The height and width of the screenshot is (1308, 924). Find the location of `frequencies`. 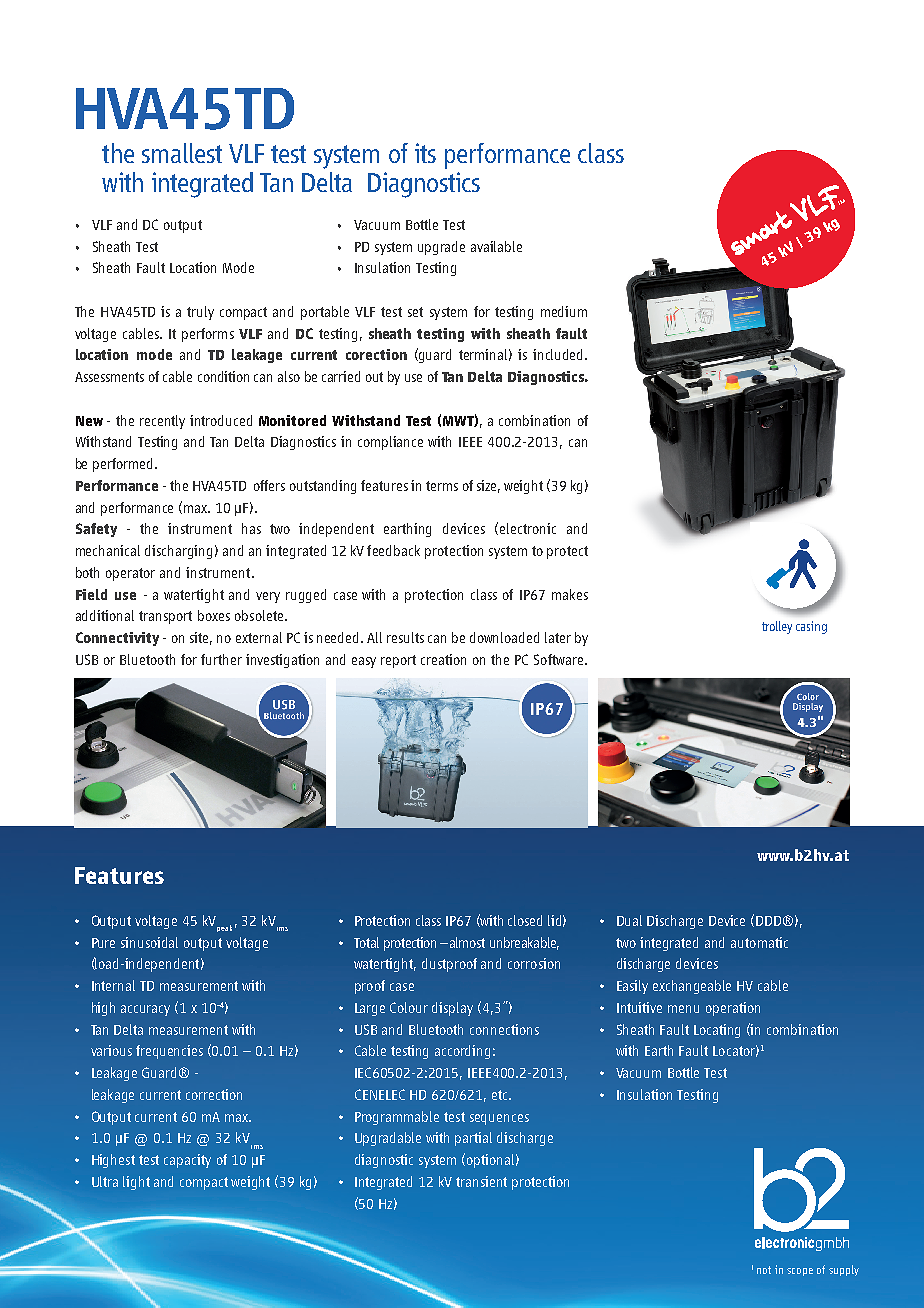

frequencies is located at coordinates (169, 1052).
